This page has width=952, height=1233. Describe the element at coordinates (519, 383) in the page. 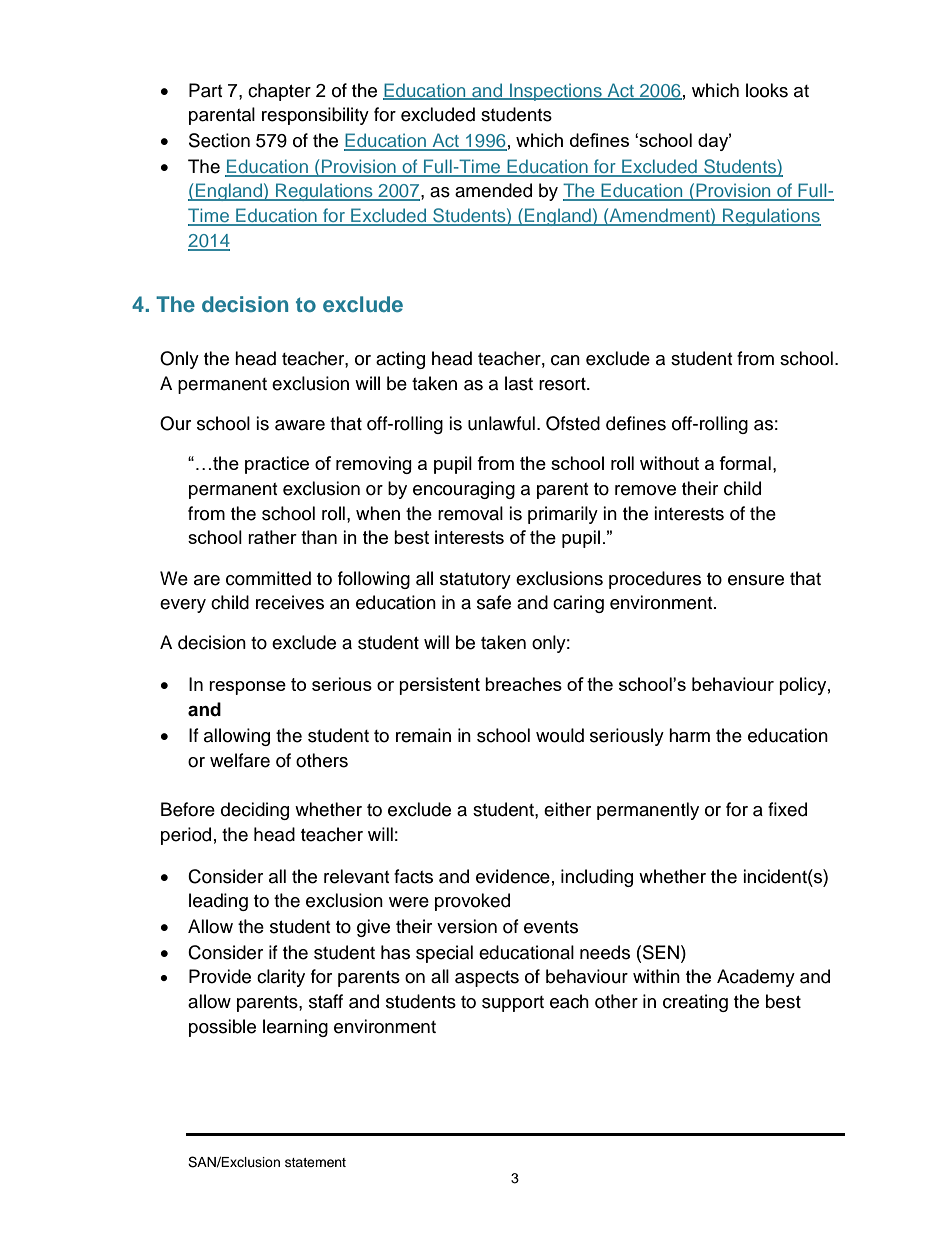

I see `last` at that location.
